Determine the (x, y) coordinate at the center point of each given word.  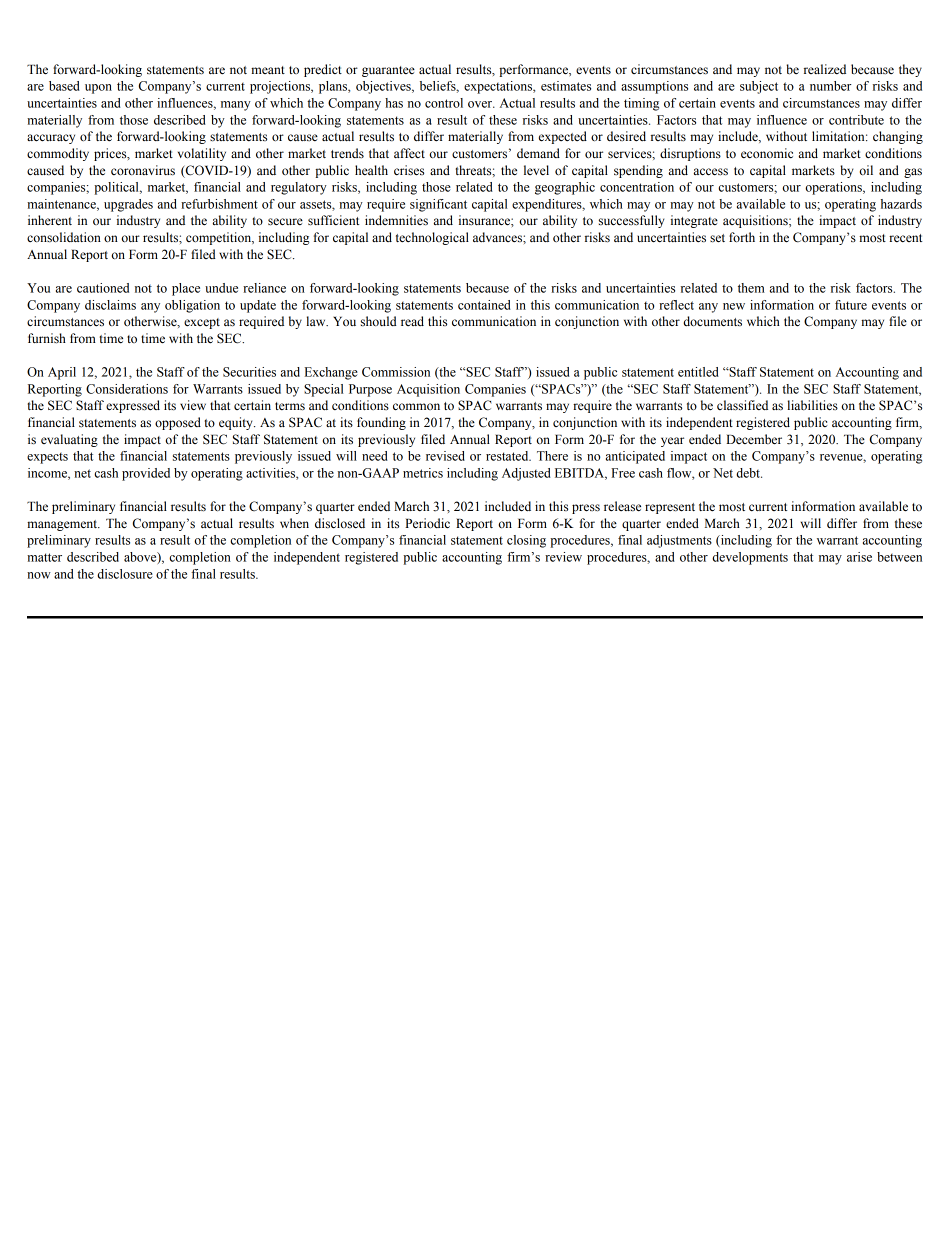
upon (98, 89)
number (830, 86)
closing (526, 541)
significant (438, 205)
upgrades (128, 205)
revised (445, 456)
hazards (901, 204)
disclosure (125, 574)
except (202, 323)
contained (484, 305)
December (754, 439)
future (851, 305)
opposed (178, 423)
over (481, 104)
